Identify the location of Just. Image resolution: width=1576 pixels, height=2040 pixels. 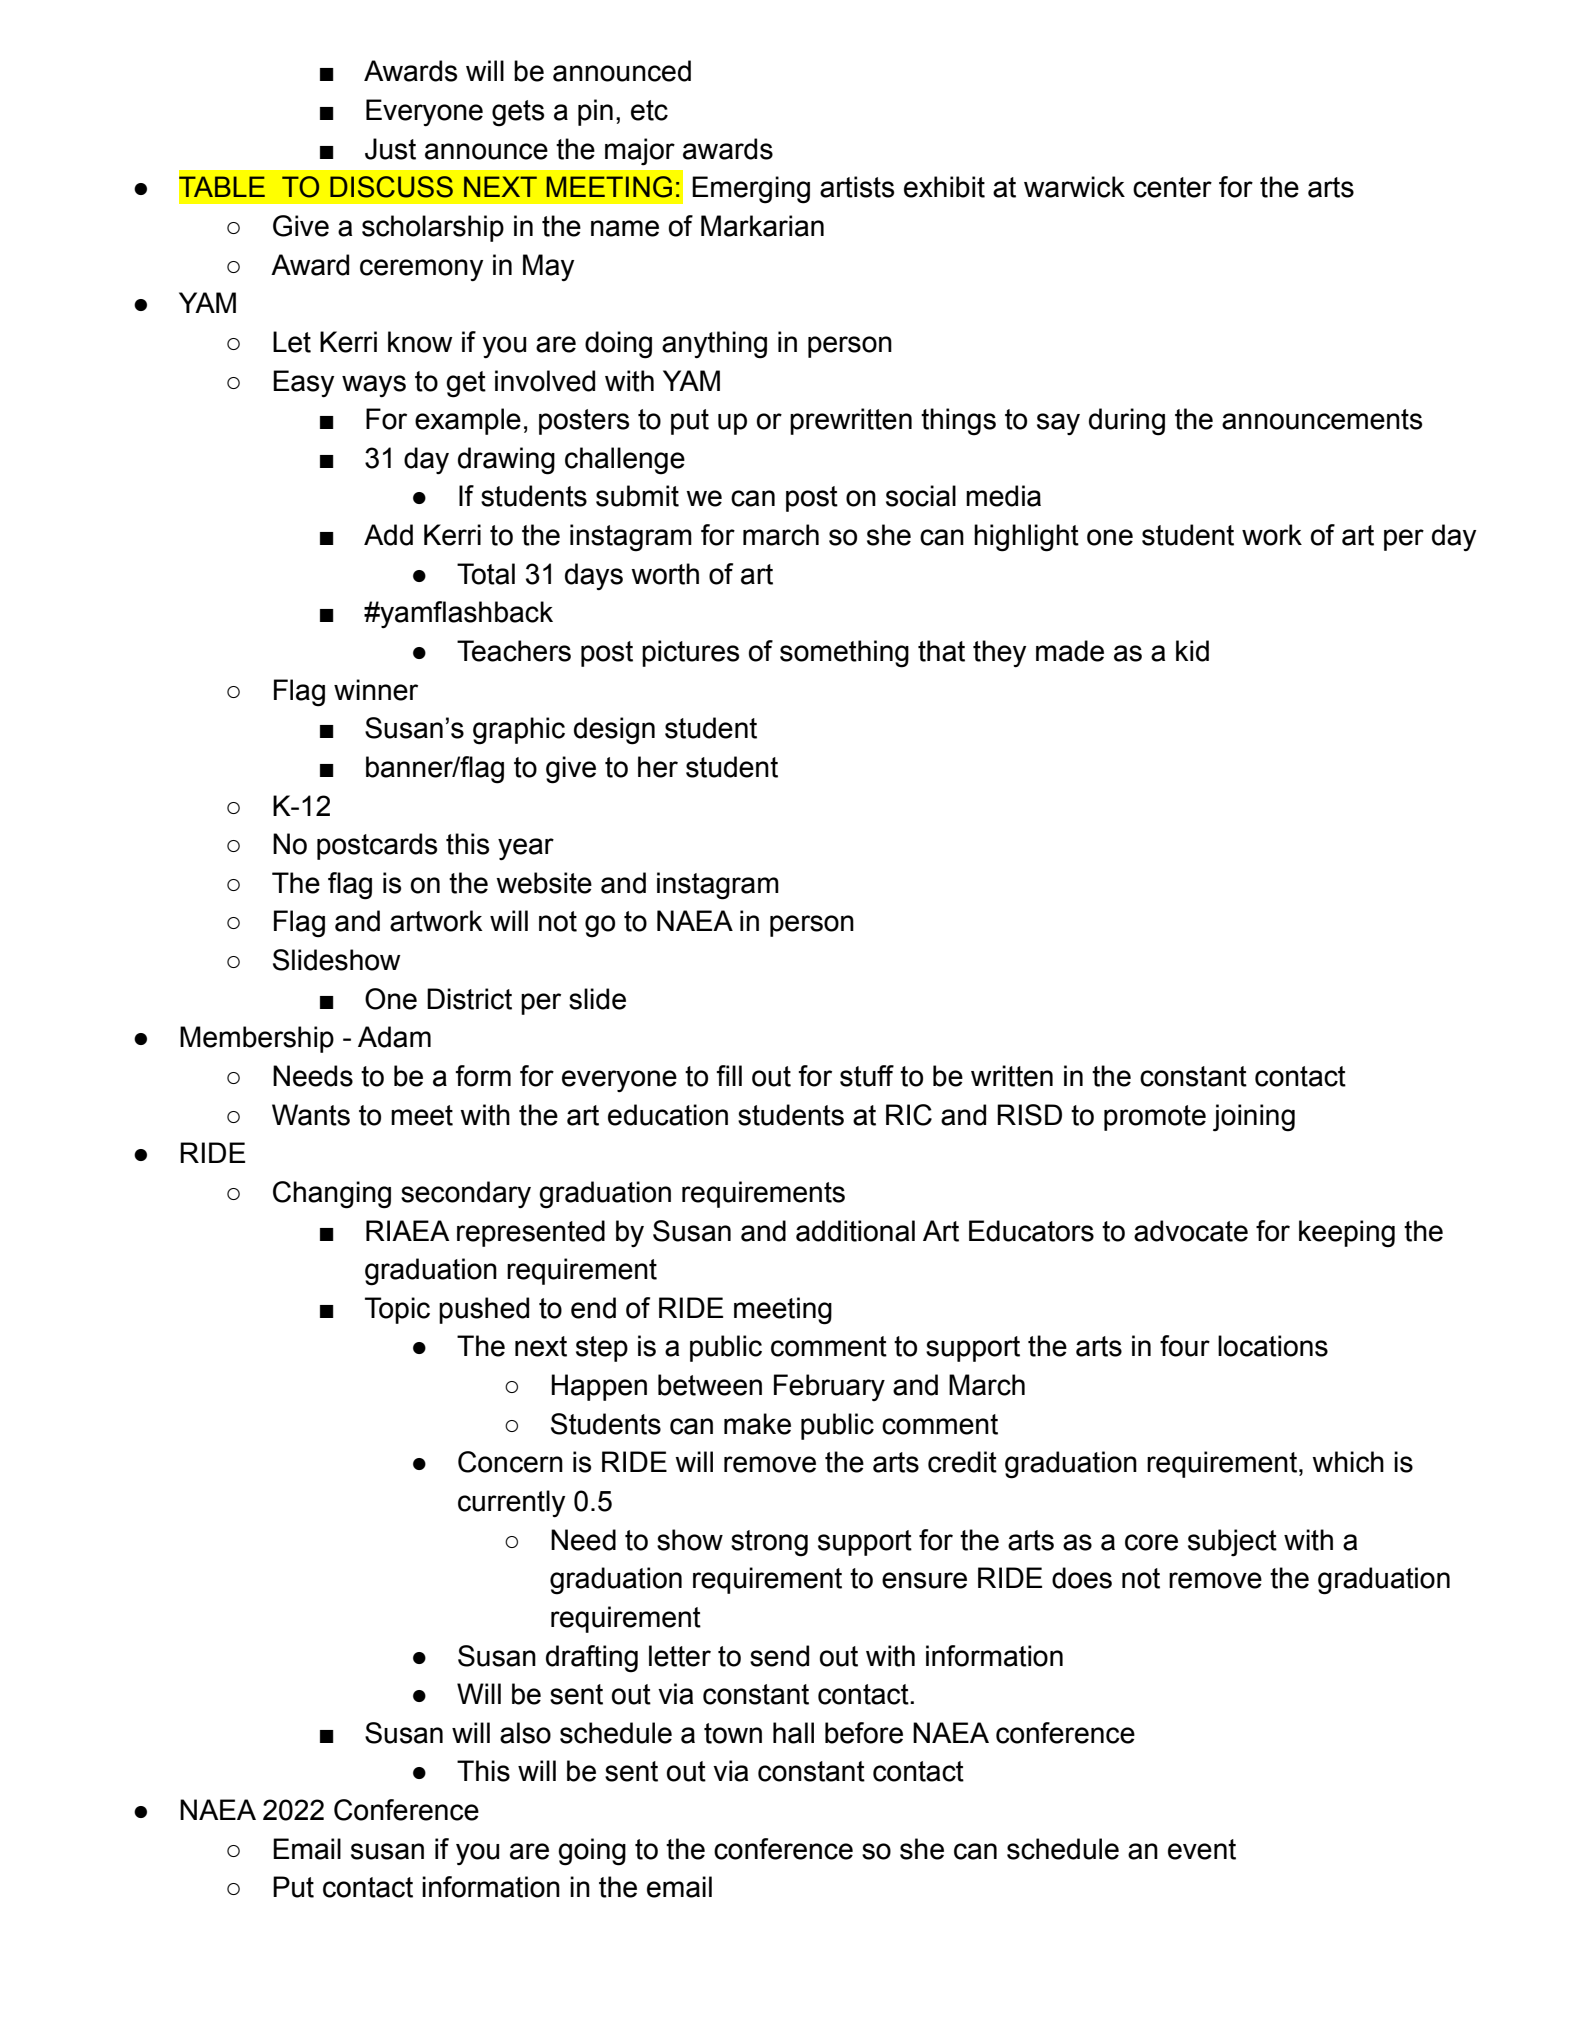
(390, 149).
